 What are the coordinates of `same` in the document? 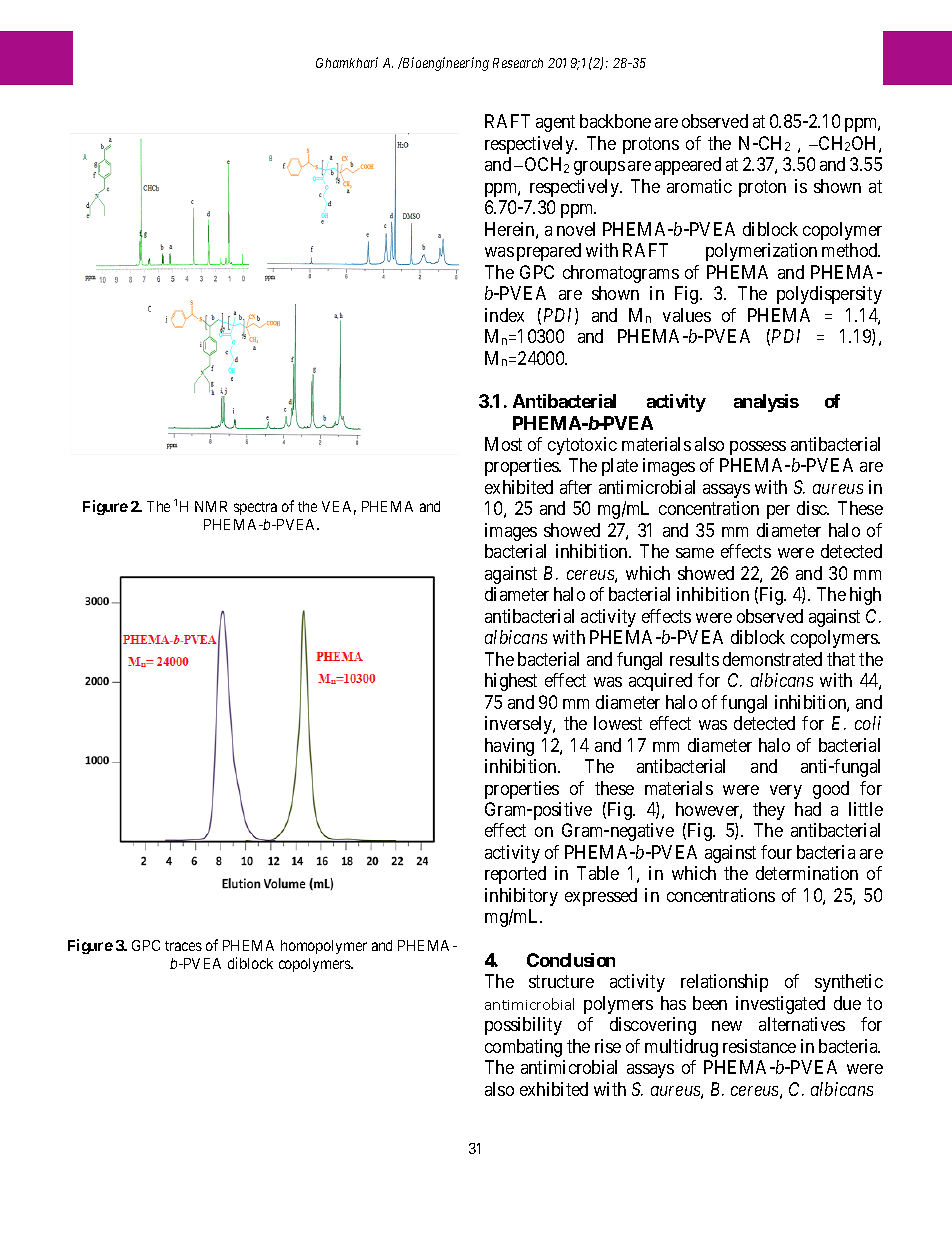 It's located at (695, 553).
